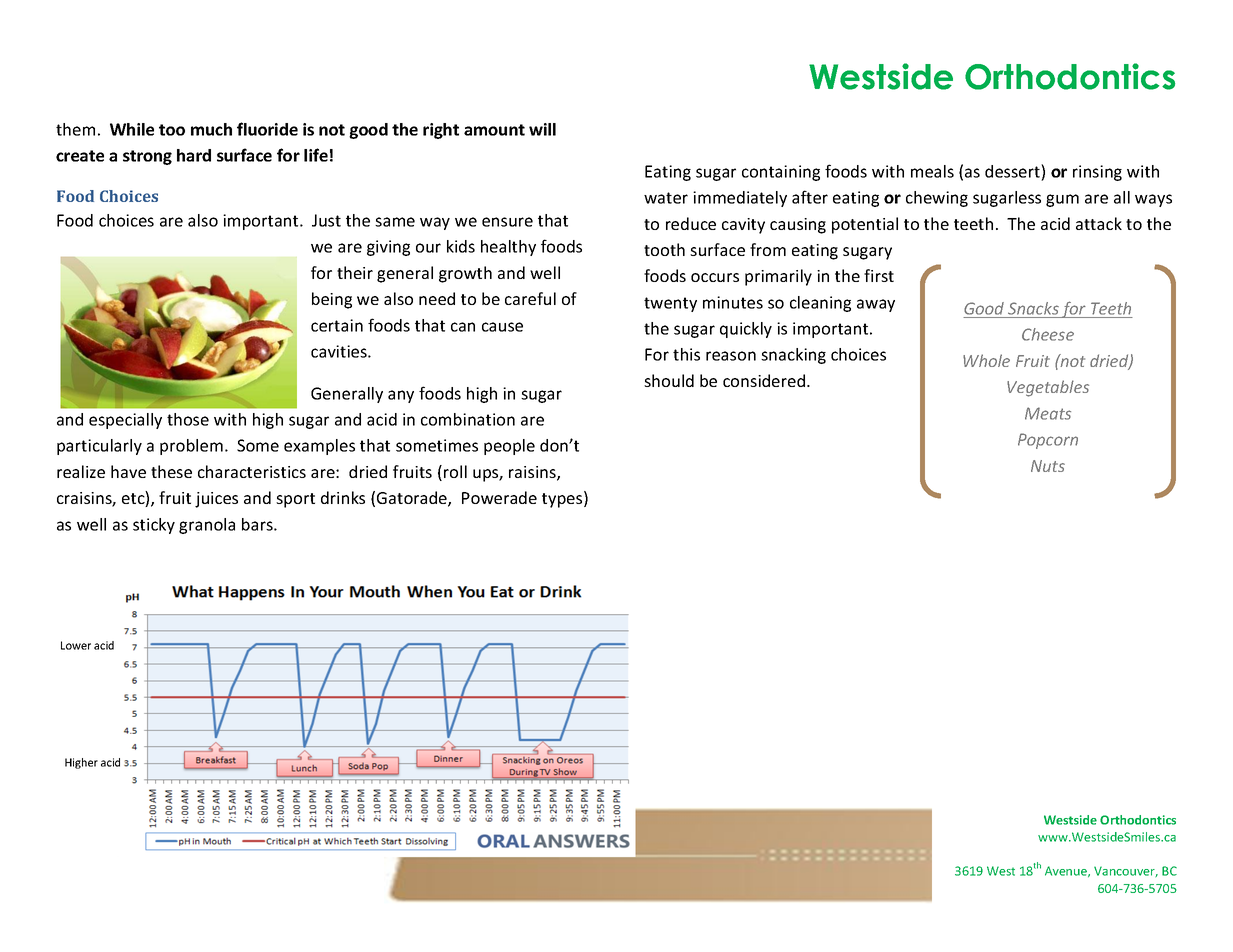 The height and width of the screenshot is (952, 1233). Describe the element at coordinates (1033, 308) in the screenshot. I see `Snacks` at that location.
